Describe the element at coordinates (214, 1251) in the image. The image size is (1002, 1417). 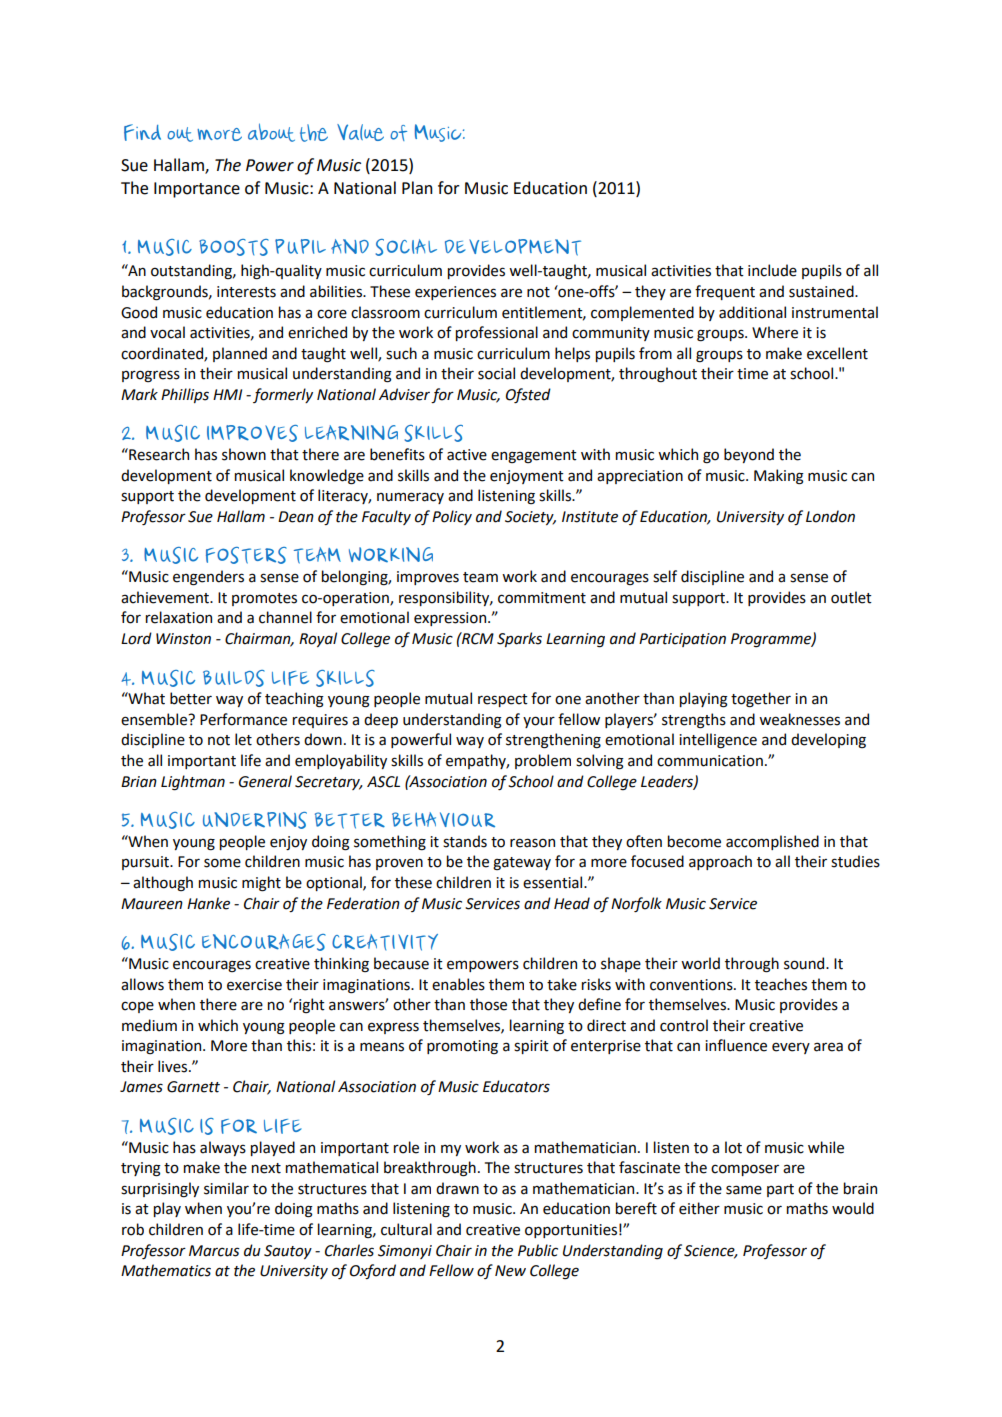
I see `Marcus` at that location.
